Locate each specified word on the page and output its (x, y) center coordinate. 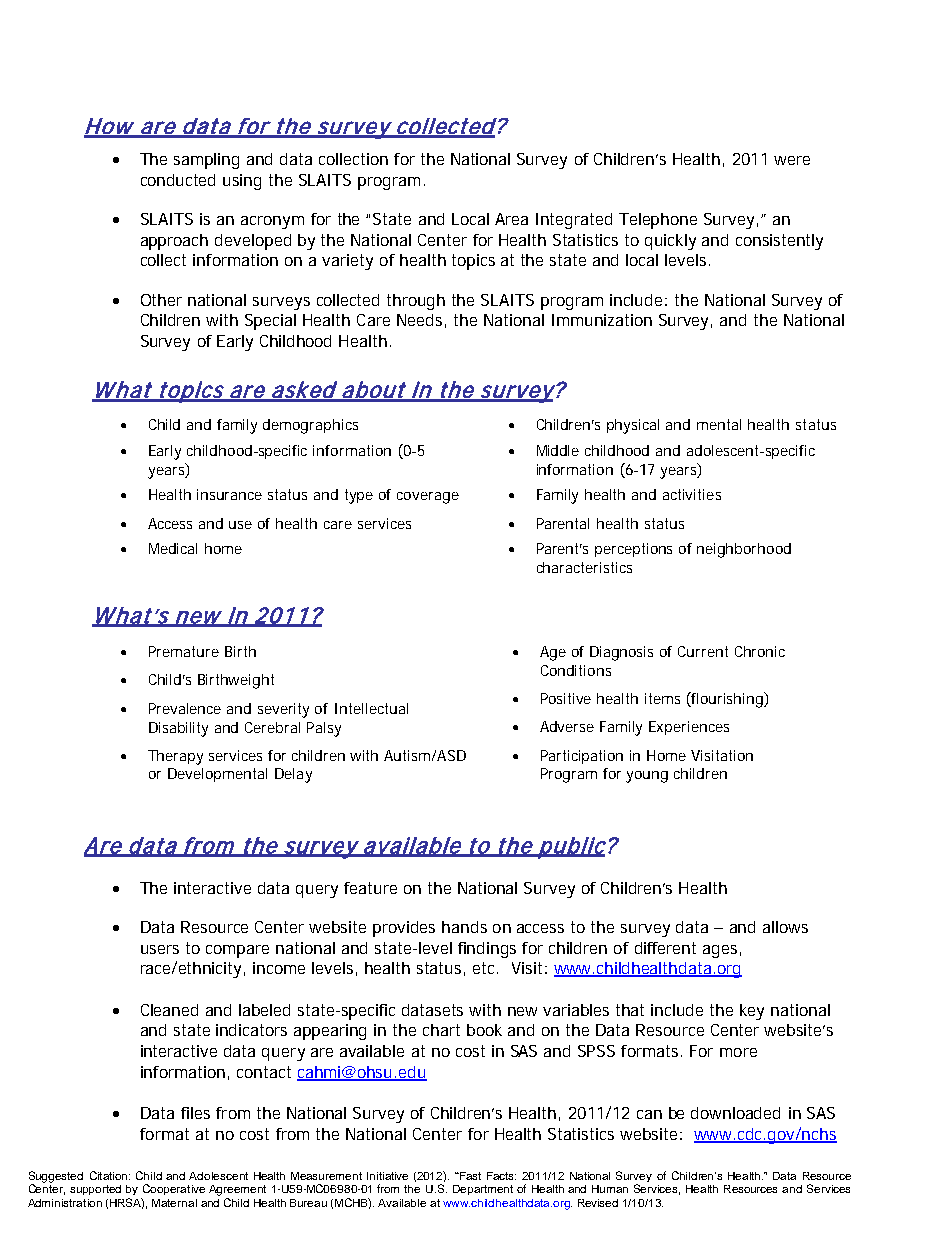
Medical (173, 548)
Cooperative (174, 1189)
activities (692, 494)
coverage (428, 498)
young (647, 777)
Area (511, 219)
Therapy (175, 757)
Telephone (658, 221)
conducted (178, 180)
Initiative (387, 1176)
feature (370, 888)
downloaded (735, 1113)
